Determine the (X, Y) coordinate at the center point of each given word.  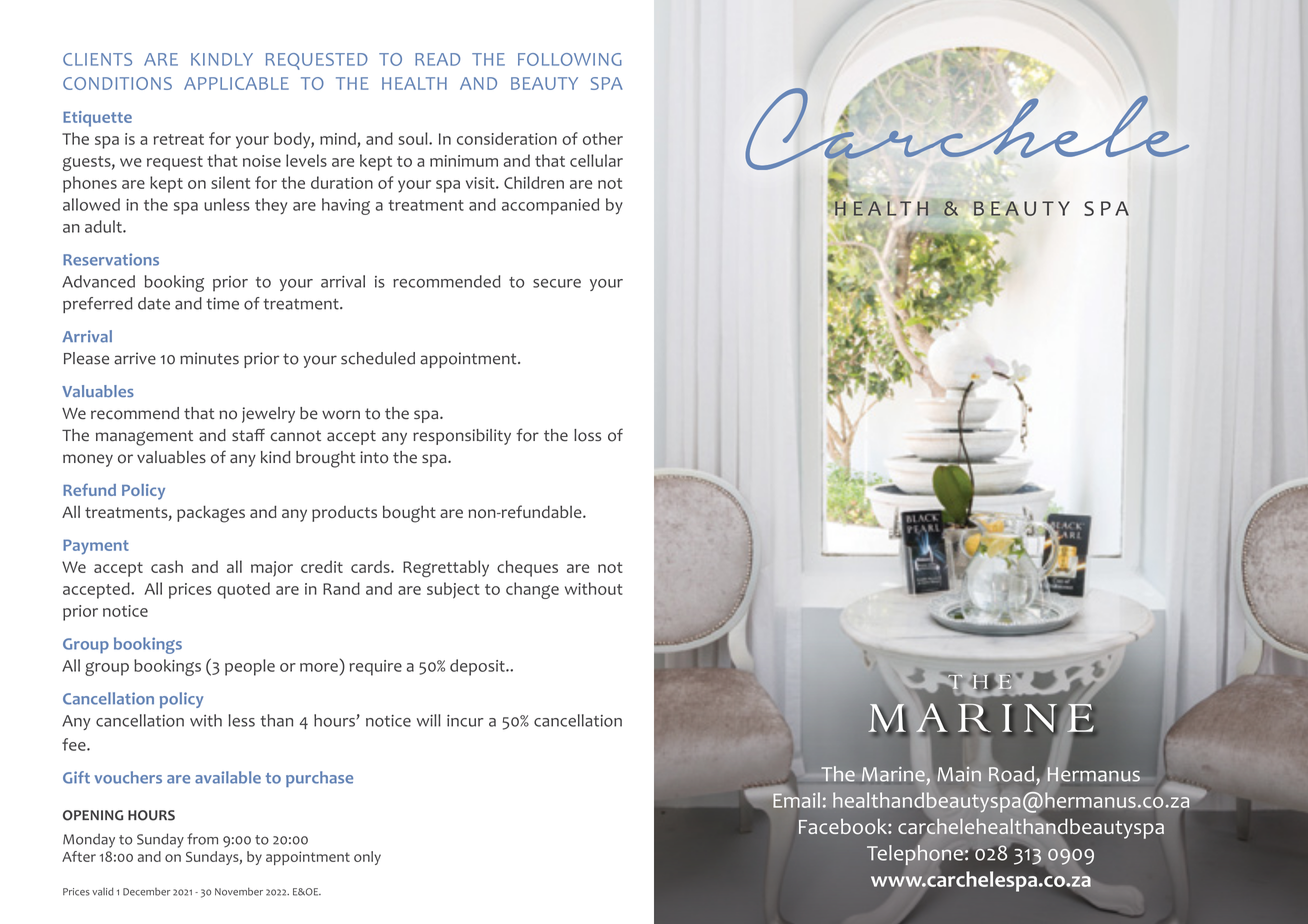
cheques (527, 568)
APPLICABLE (236, 83)
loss (587, 435)
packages (211, 514)
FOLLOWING (570, 59)
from (202, 839)
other (603, 138)
